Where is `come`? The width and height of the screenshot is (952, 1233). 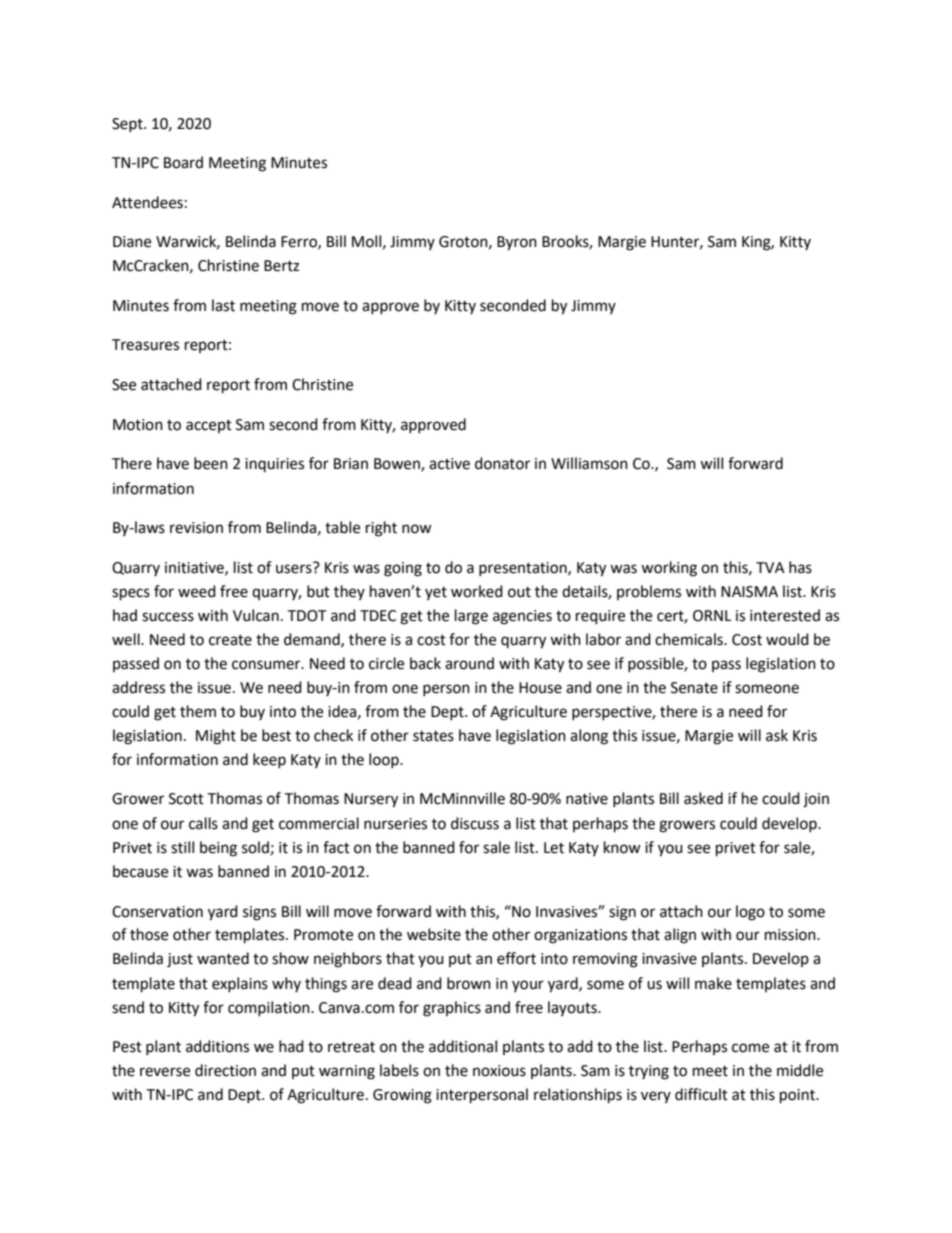
come is located at coordinates (750, 1048).
